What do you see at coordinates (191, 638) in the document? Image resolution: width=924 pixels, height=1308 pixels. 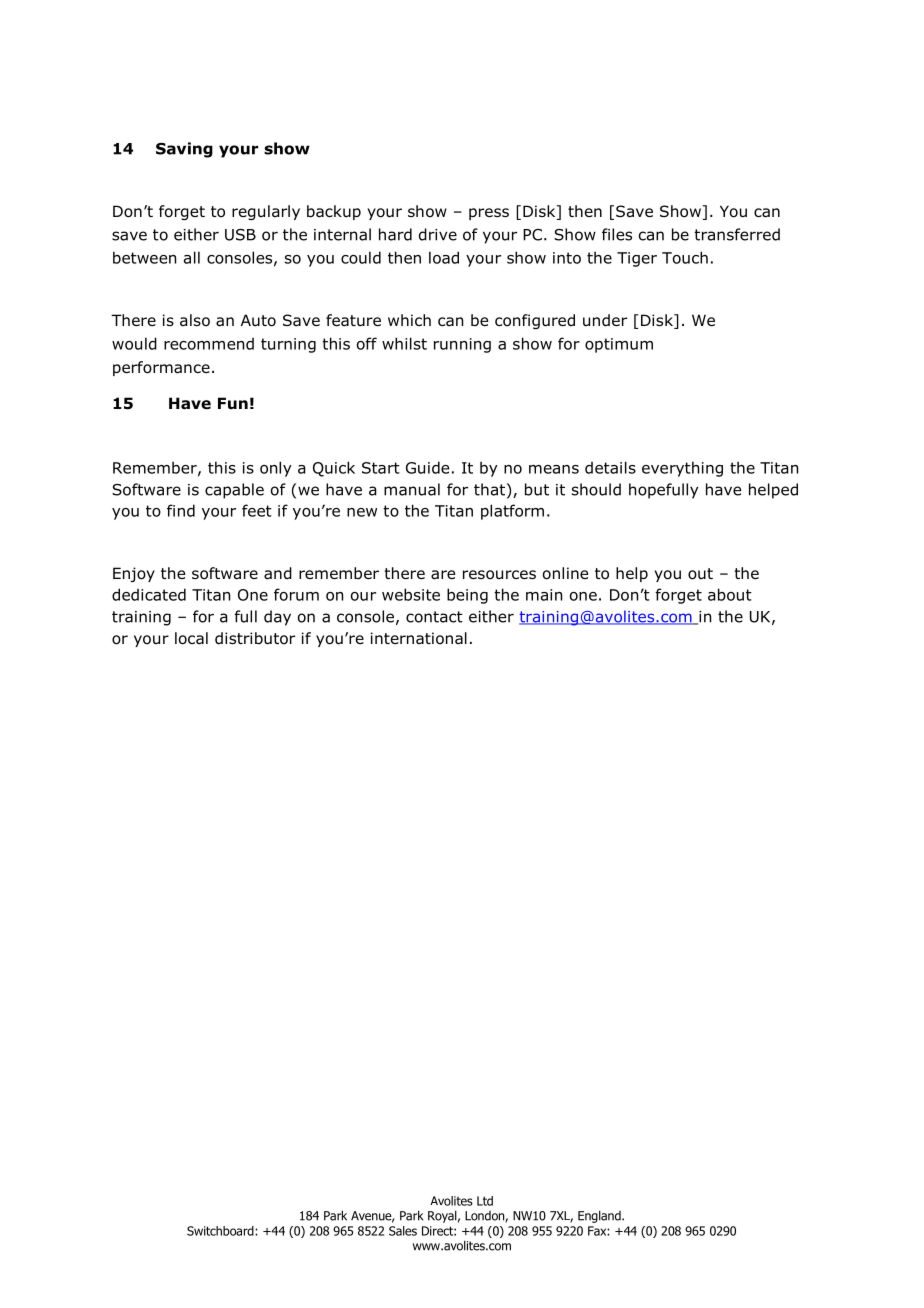 I see `local` at bounding box center [191, 638].
